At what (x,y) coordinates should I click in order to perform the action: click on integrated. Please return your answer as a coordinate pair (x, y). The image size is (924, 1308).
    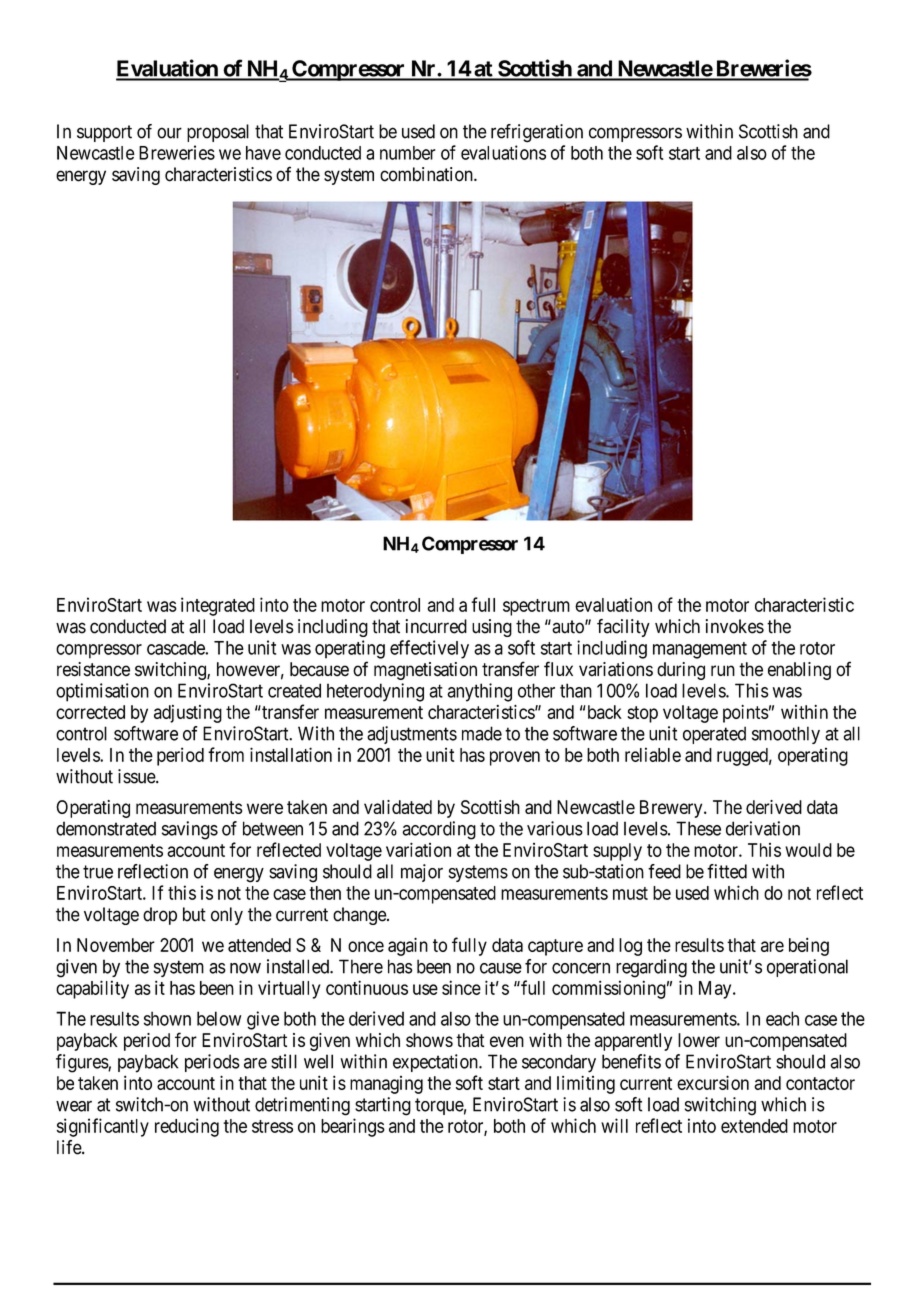
    Looking at the image, I should click on (218, 606).
